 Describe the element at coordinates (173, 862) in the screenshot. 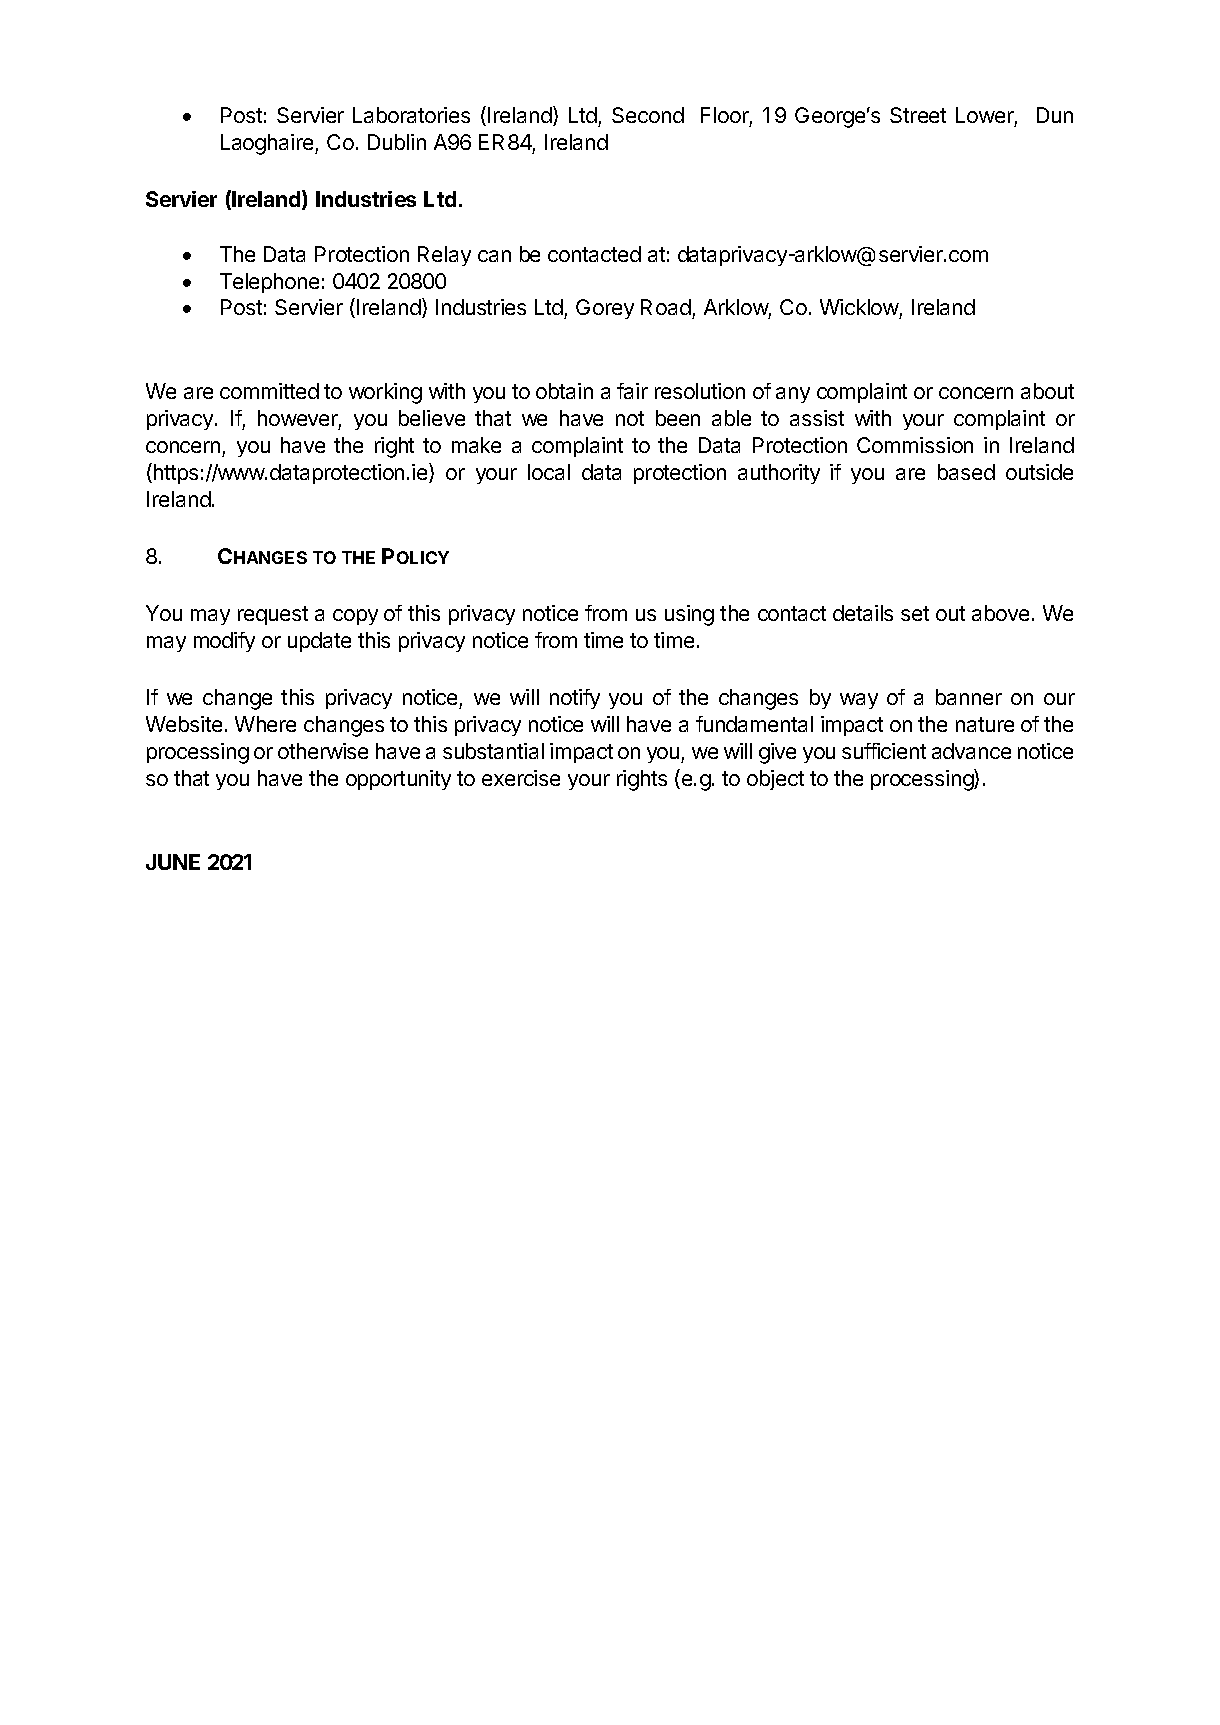

I see `JUNE` at that location.
